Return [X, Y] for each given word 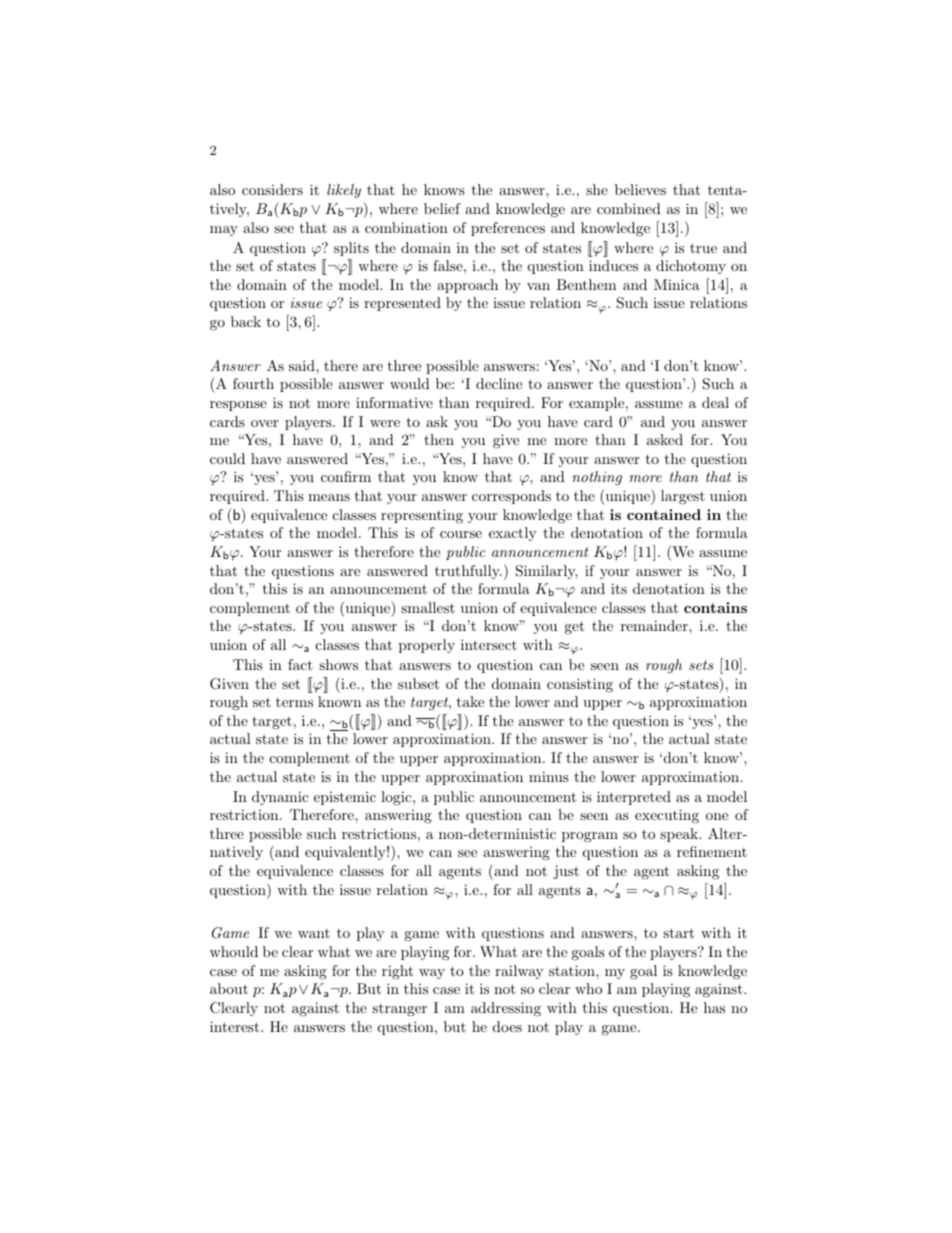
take [470, 701]
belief [442, 208]
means [329, 497]
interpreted [634, 798]
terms [294, 702]
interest [236, 1026]
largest [683, 497]
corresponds [511, 497]
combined [629, 208]
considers [272, 189]
